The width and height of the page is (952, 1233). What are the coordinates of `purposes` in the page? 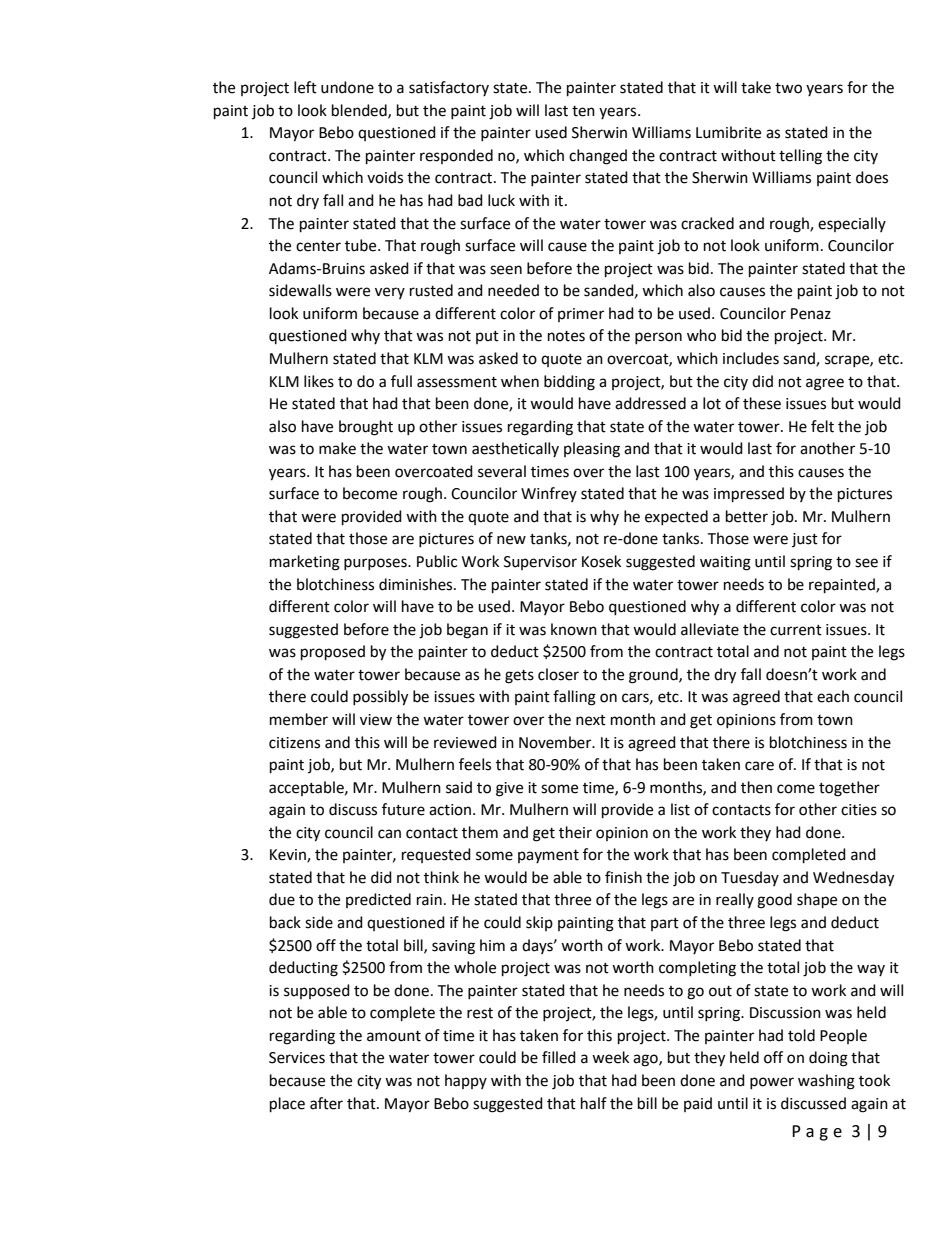 It's located at (376, 564).
